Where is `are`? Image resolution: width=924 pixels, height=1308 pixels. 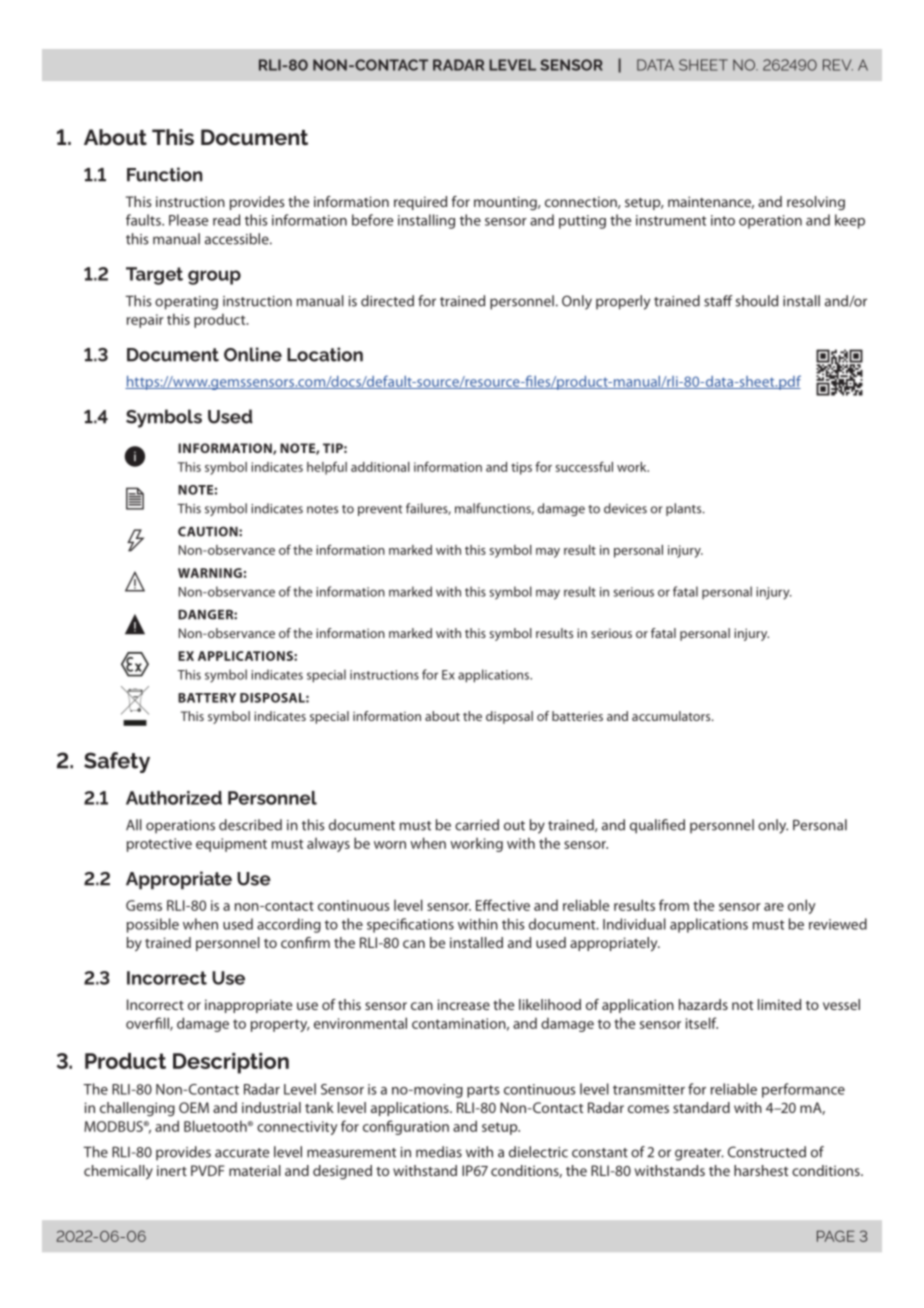 are is located at coordinates (774, 907).
